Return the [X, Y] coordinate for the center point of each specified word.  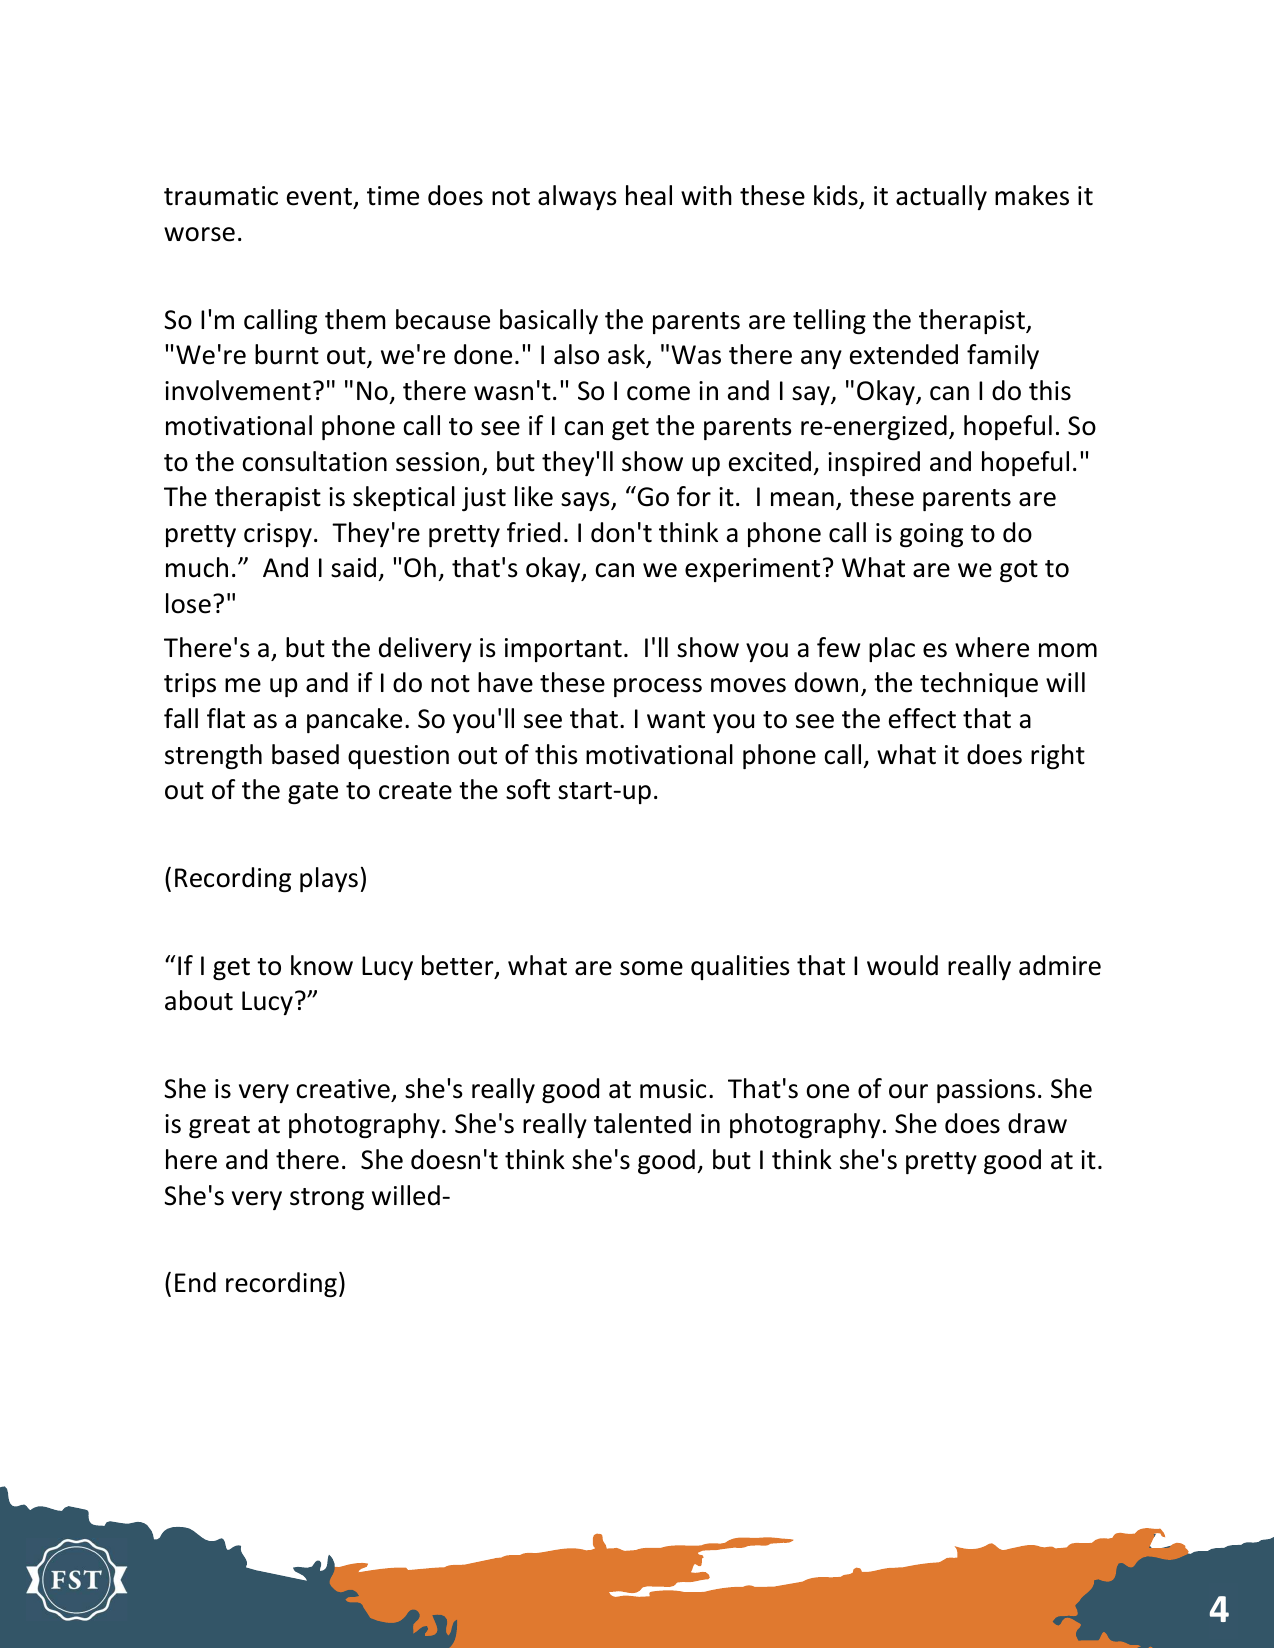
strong [327, 1199]
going [931, 535]
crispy [278, 535]
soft [528, 789]
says [586, 501]
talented [642, 1123]
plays [329, 879]
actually [941, 197]
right [1058, 756]
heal [649, 195]
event [319, 197]
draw [1037, 1123]
